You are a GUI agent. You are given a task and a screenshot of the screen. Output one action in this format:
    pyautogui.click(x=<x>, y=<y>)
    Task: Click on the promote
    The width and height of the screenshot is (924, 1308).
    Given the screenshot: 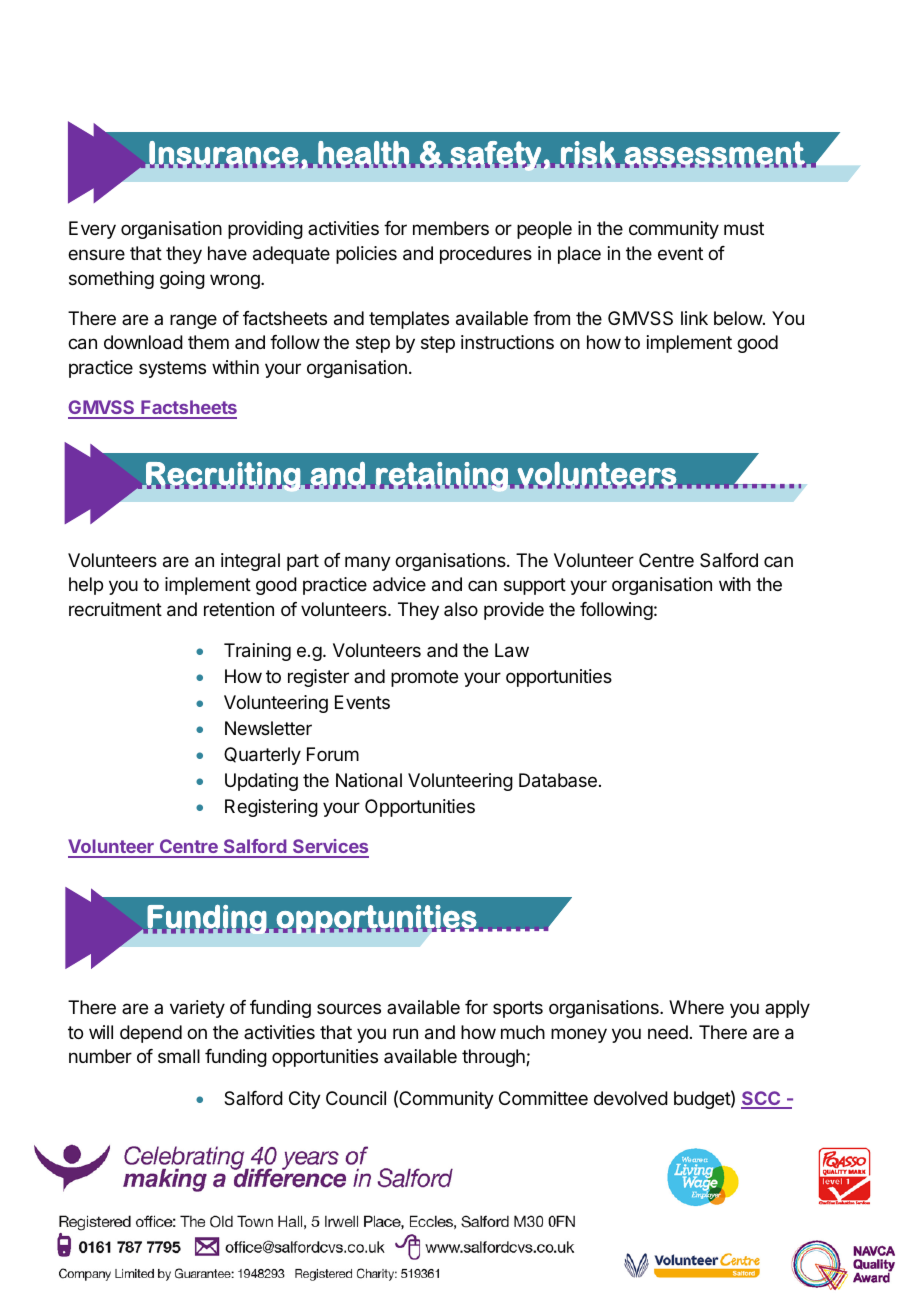 What is the action you would take?
    pyautogui.click(x=424, y=678)
